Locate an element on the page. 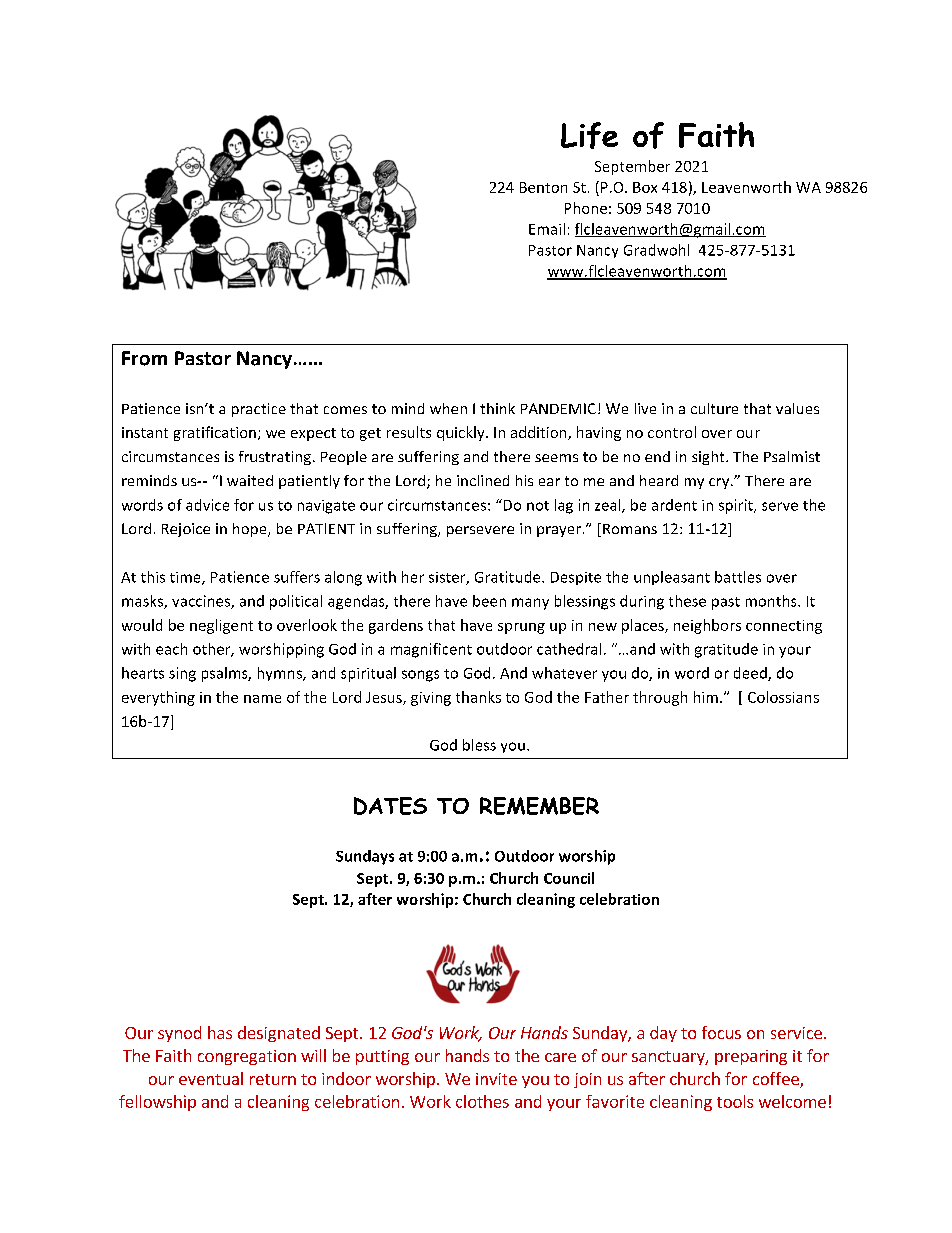 The width and height of the page is (952, 1233). eventual is located at coordinates (211, 1078).
